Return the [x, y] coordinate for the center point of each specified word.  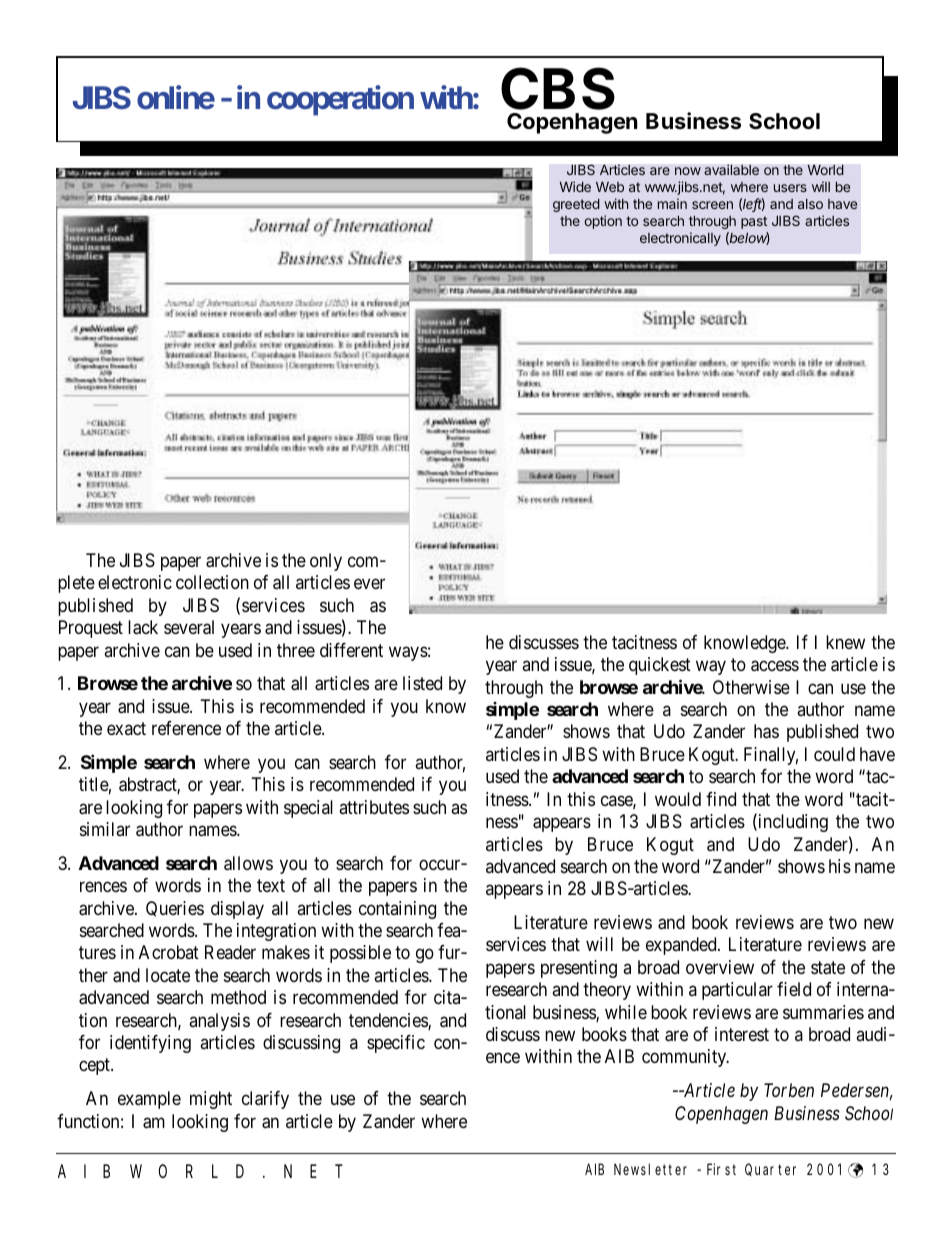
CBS [558, 88]
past [754, 222]
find [721, 799]
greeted [576, 205]
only [326, 562]
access [775, 666]
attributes [374, 807]
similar [105, 829]
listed [422, 683]
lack [143, 627]
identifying [150, 1044]
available [731, 169]
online [176, 97]
